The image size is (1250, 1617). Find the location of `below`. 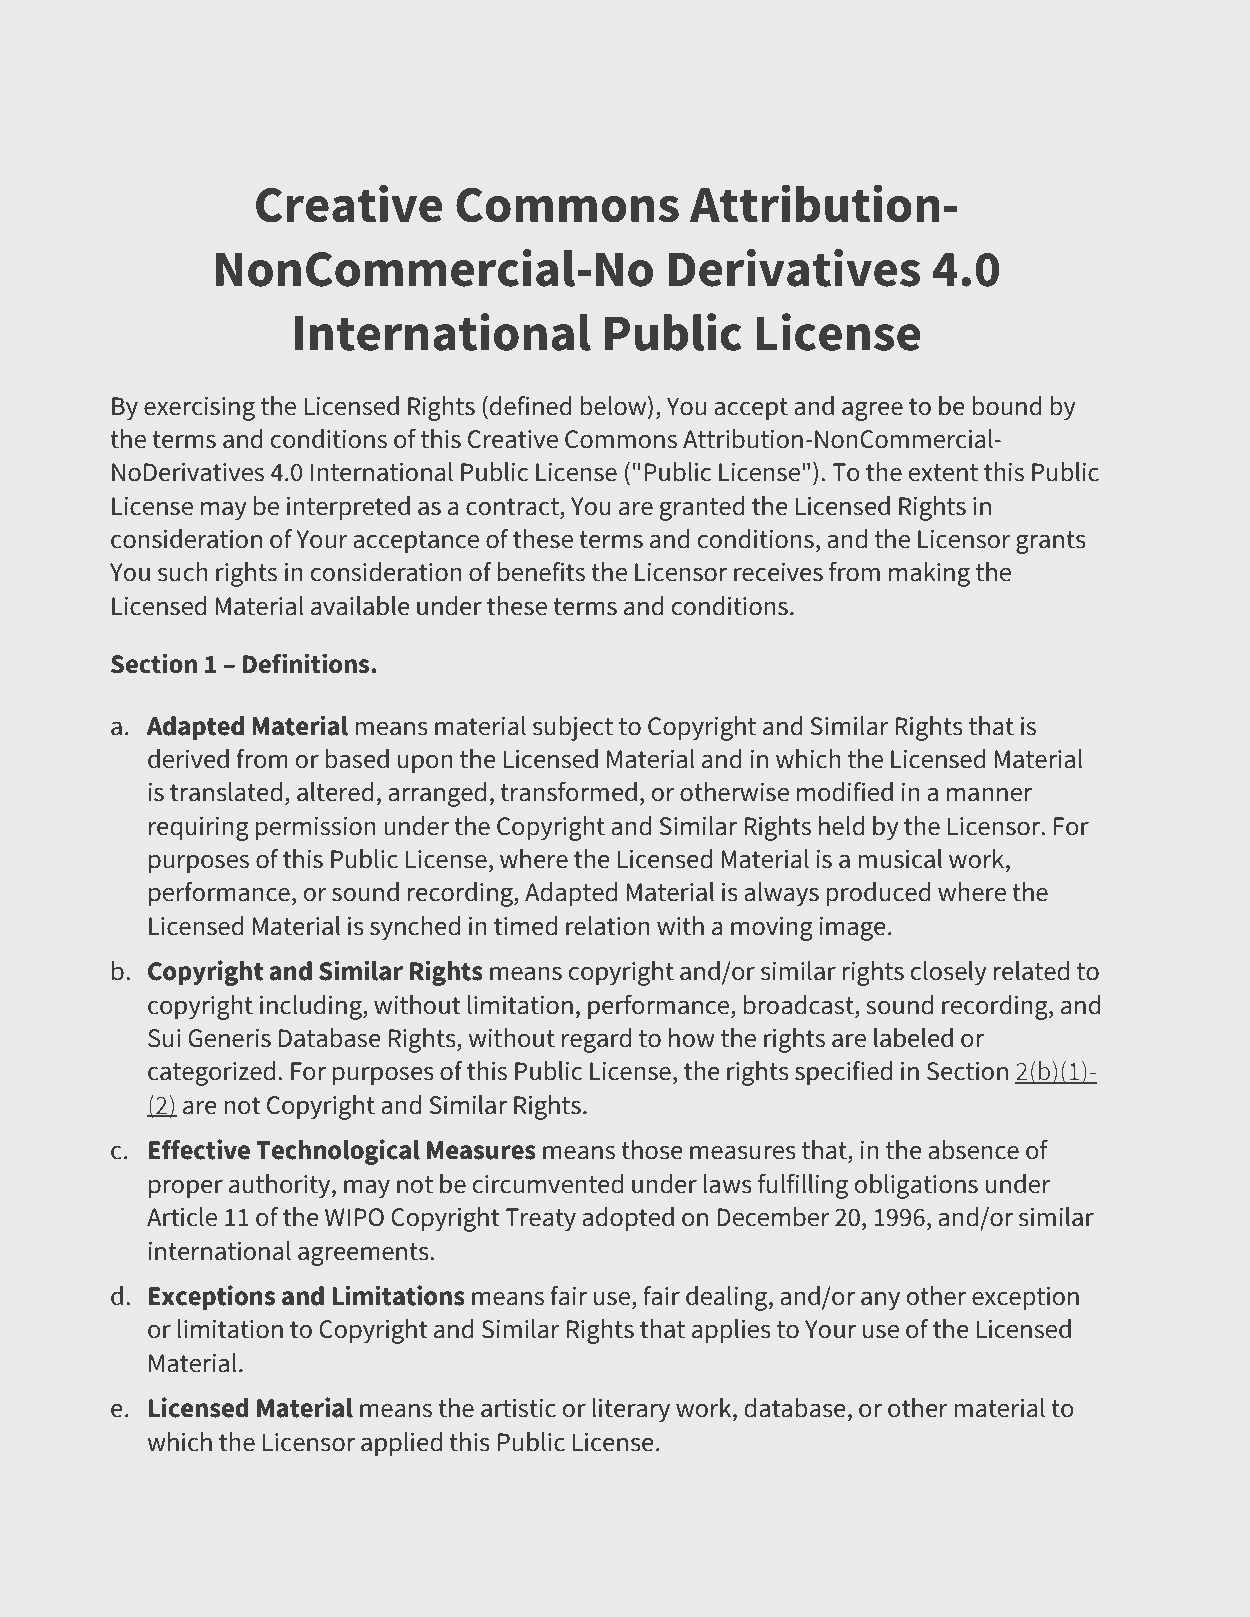

below is located at coordinates (615, 405).
